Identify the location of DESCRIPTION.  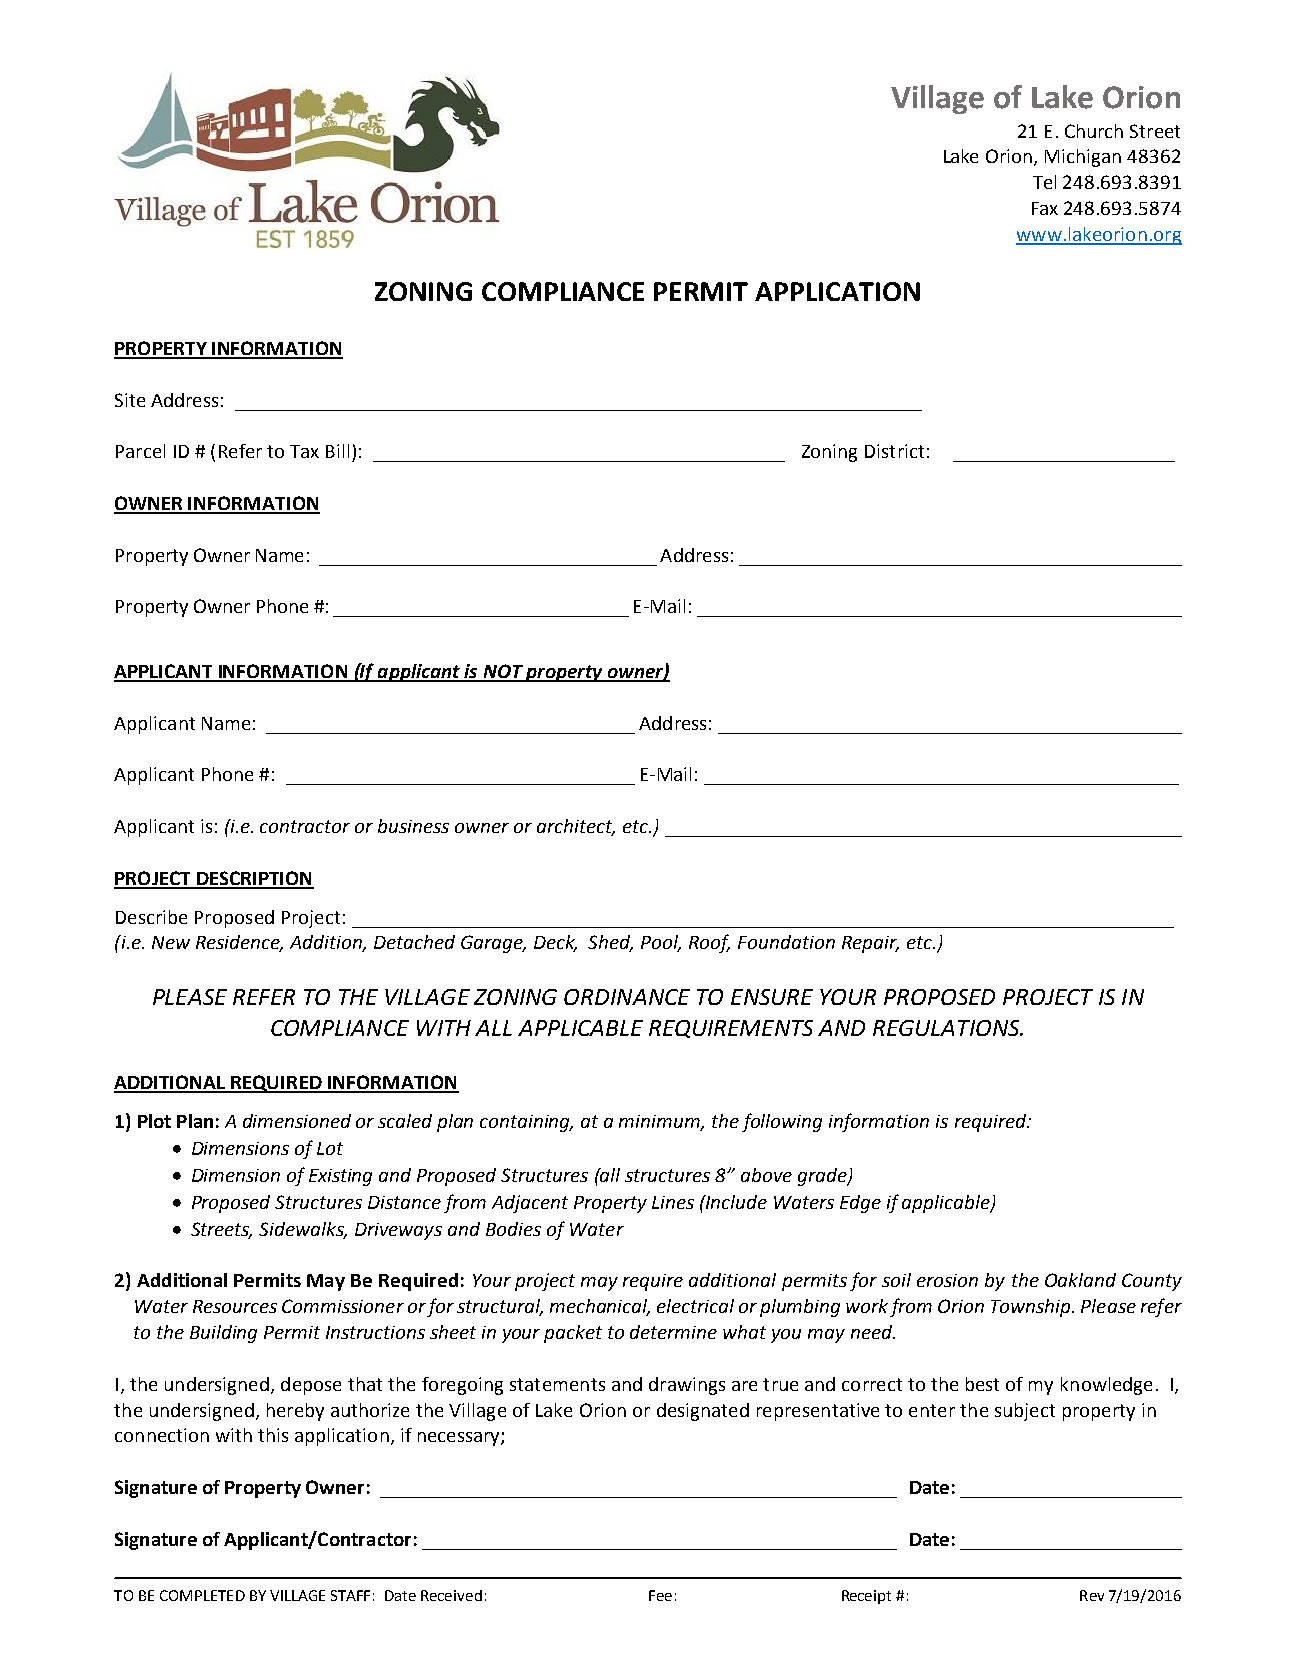
(254, 879).
